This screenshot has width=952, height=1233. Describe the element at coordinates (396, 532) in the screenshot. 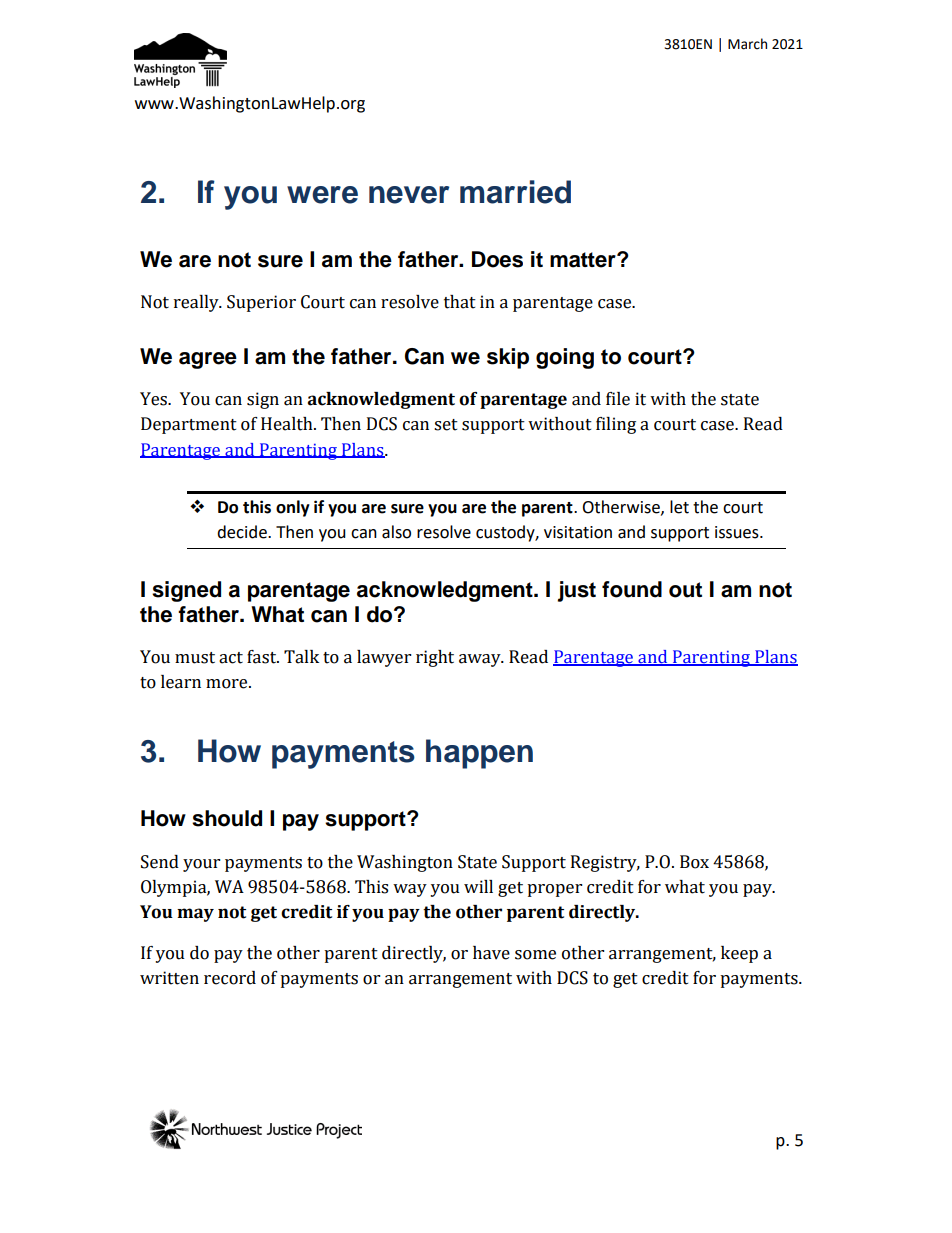

I see `also` at that location.
